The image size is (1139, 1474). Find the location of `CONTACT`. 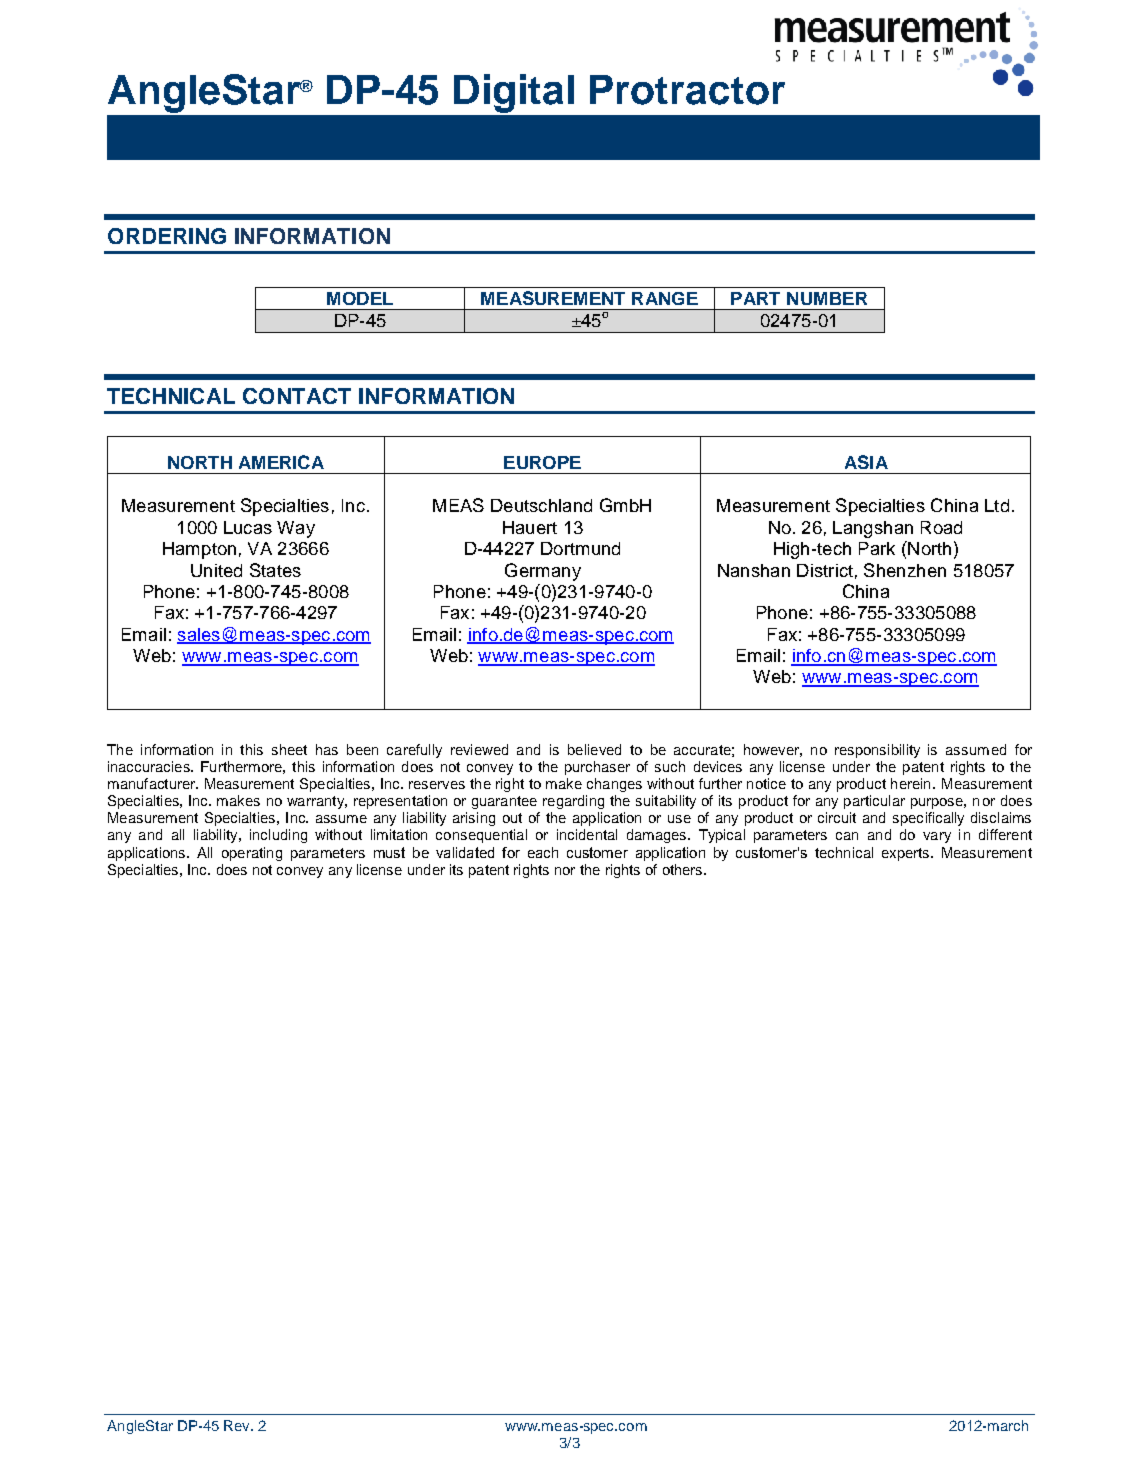

CONTACT is located at coordinates (297, 396).
